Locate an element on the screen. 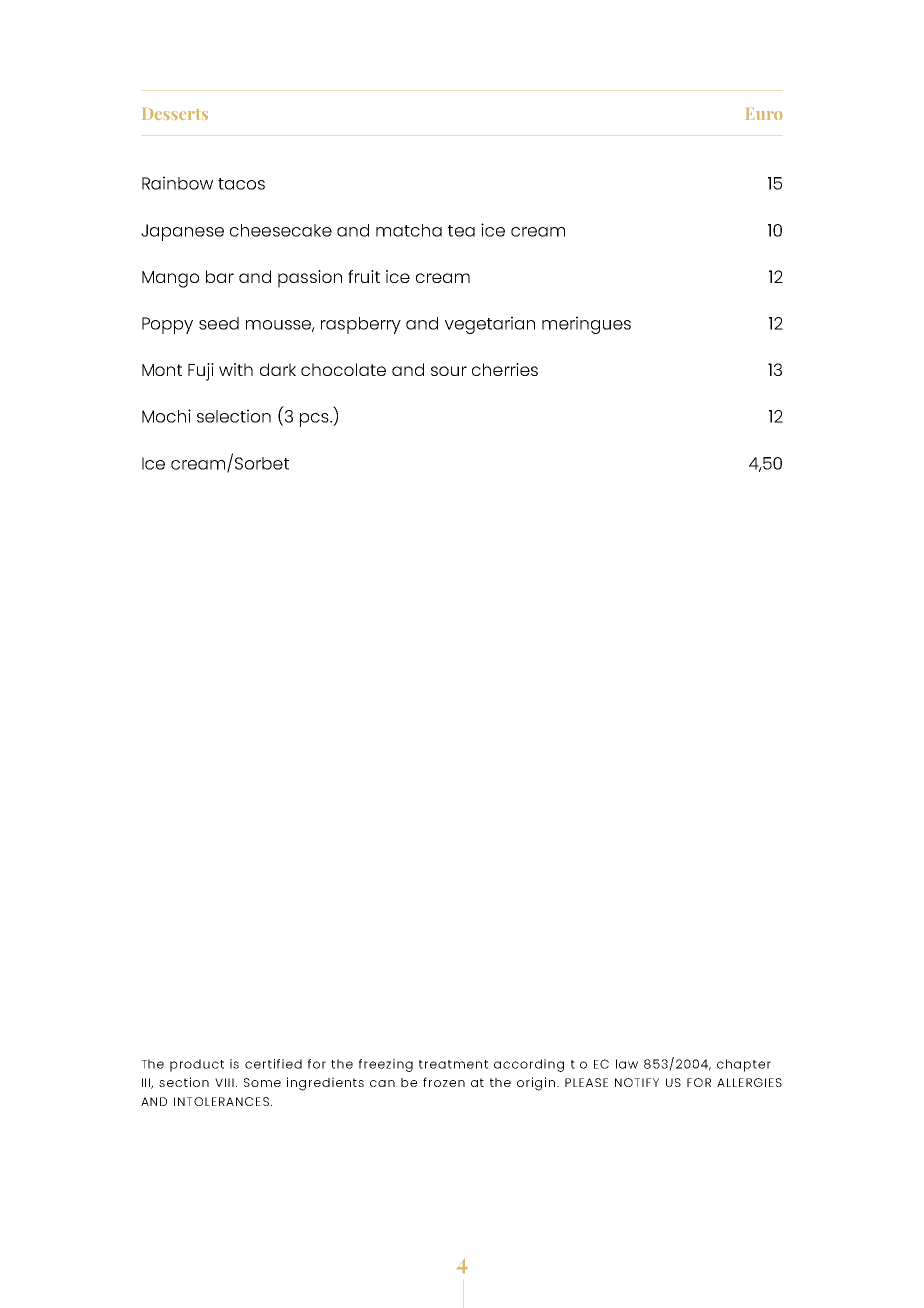  sour is located at coordinates (449, 371).
